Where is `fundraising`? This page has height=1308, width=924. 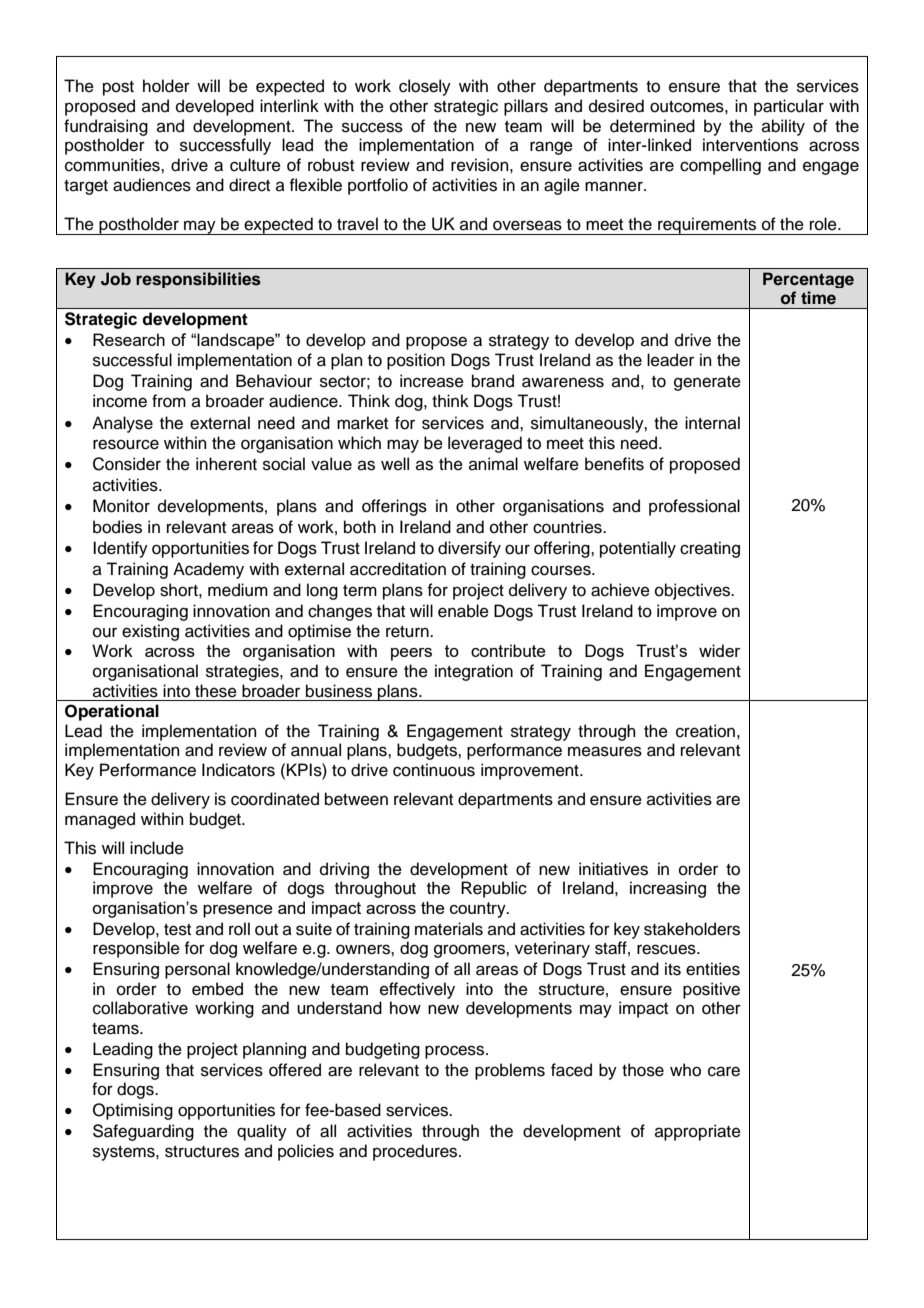 fundraising is located at coordinates (106, 127).
